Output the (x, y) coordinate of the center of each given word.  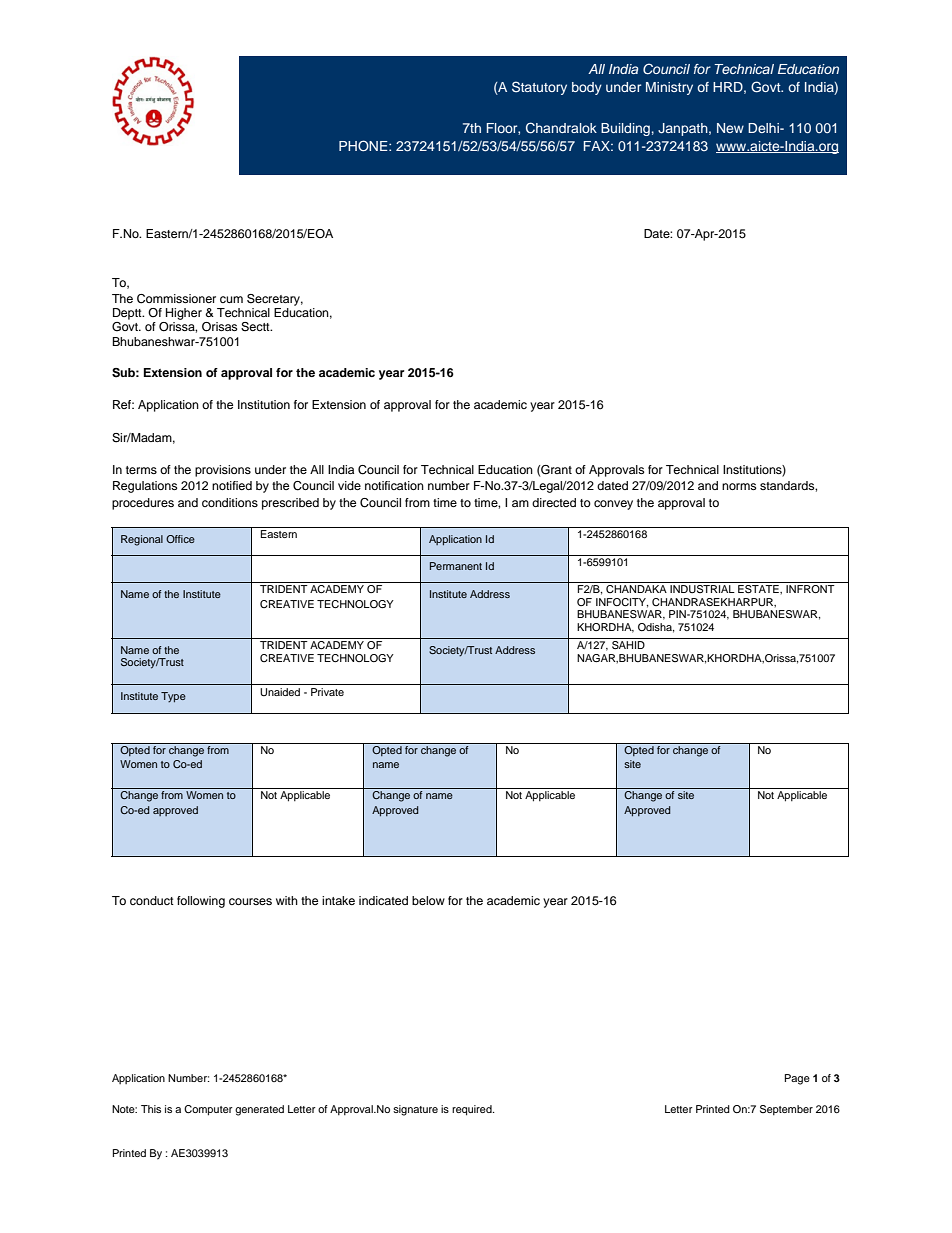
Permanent (456, 566)
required (473, 1110)
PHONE (364, 146)
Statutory (539, 88)
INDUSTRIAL (702, 589)
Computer (208, 1110)
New (730, 128)
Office (180, 539)
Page (797, 1079)
